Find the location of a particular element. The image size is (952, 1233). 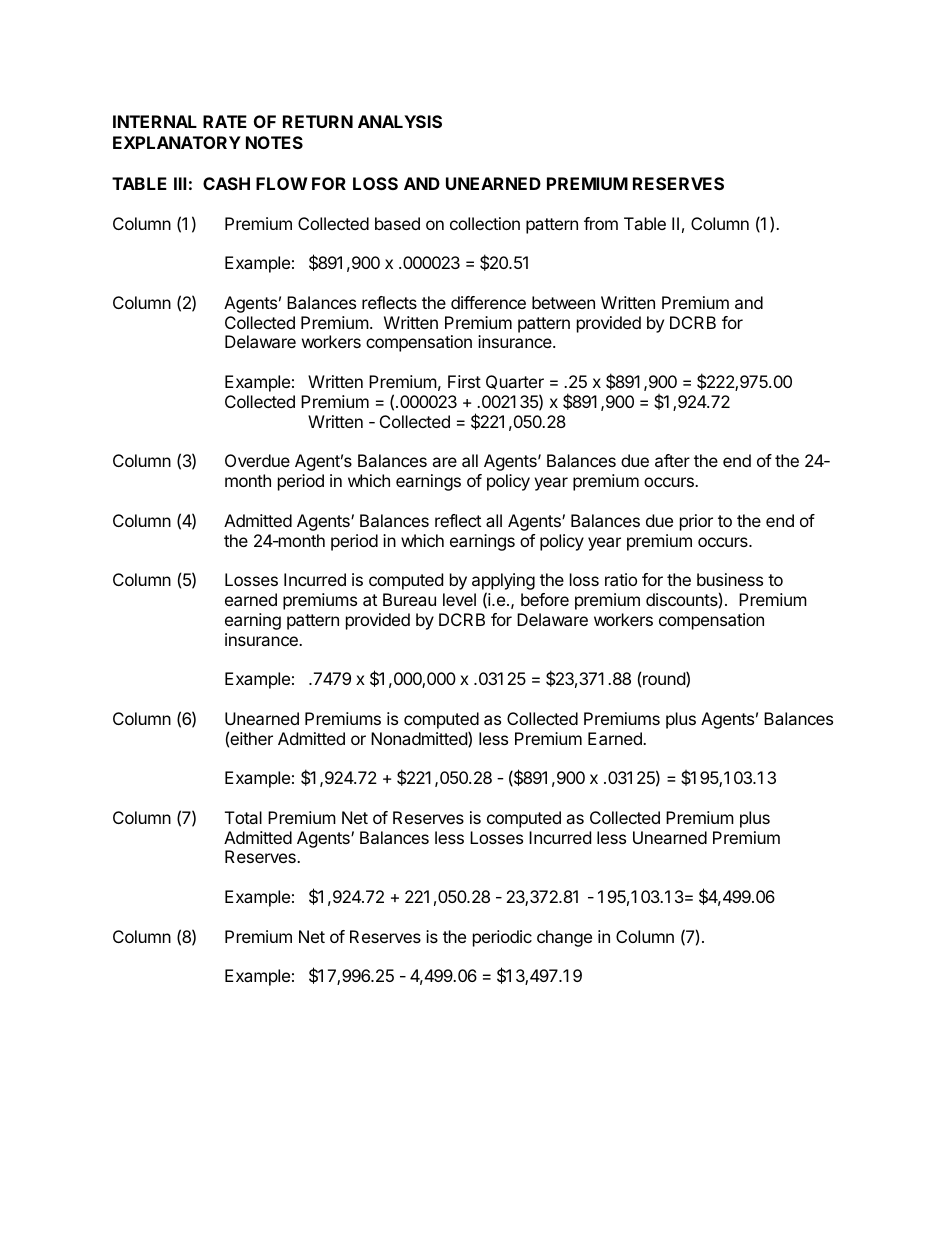

from is located at coordinates (601, 223).
